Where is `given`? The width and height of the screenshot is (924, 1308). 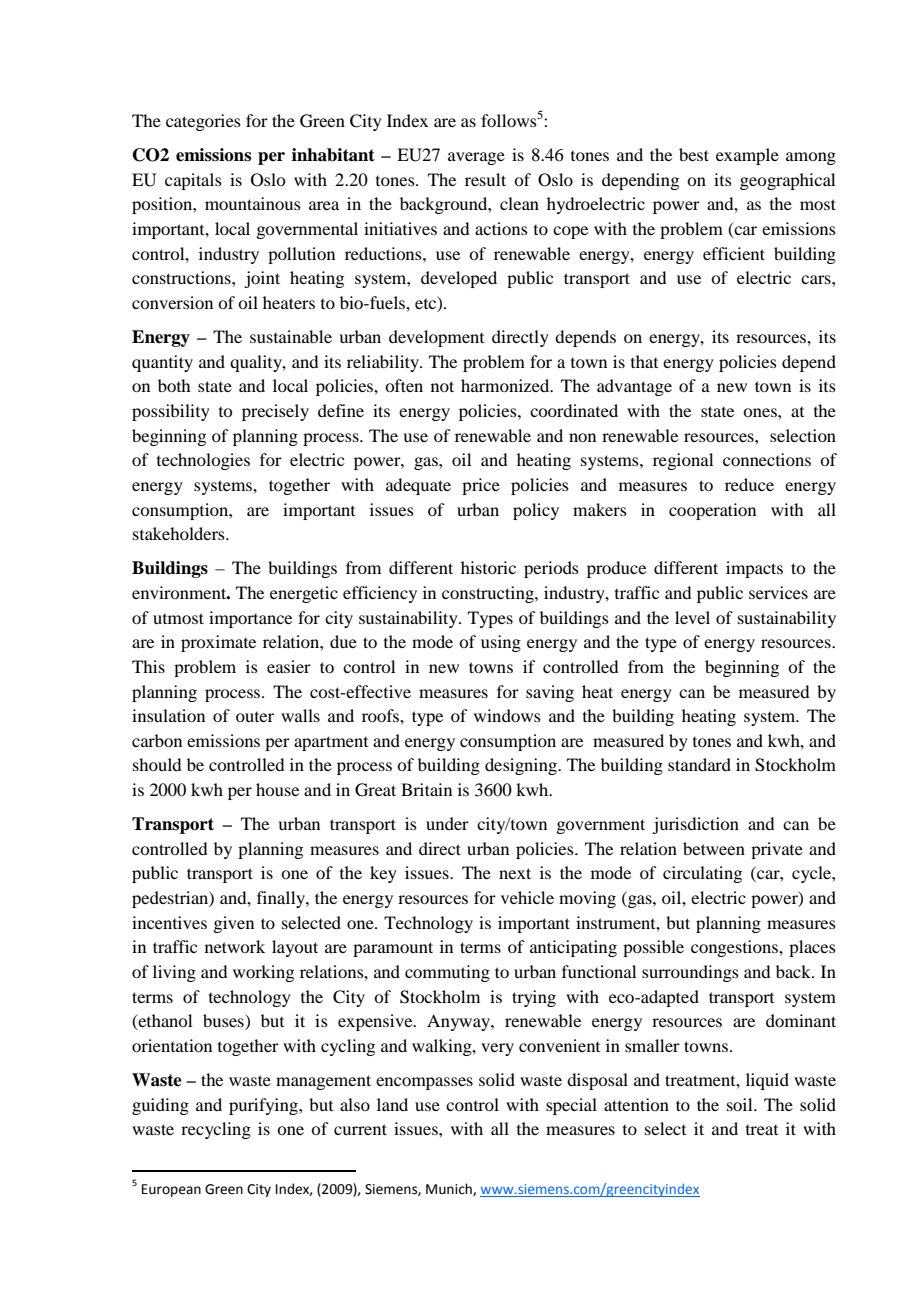
given is located at coordinates (233, 924).
